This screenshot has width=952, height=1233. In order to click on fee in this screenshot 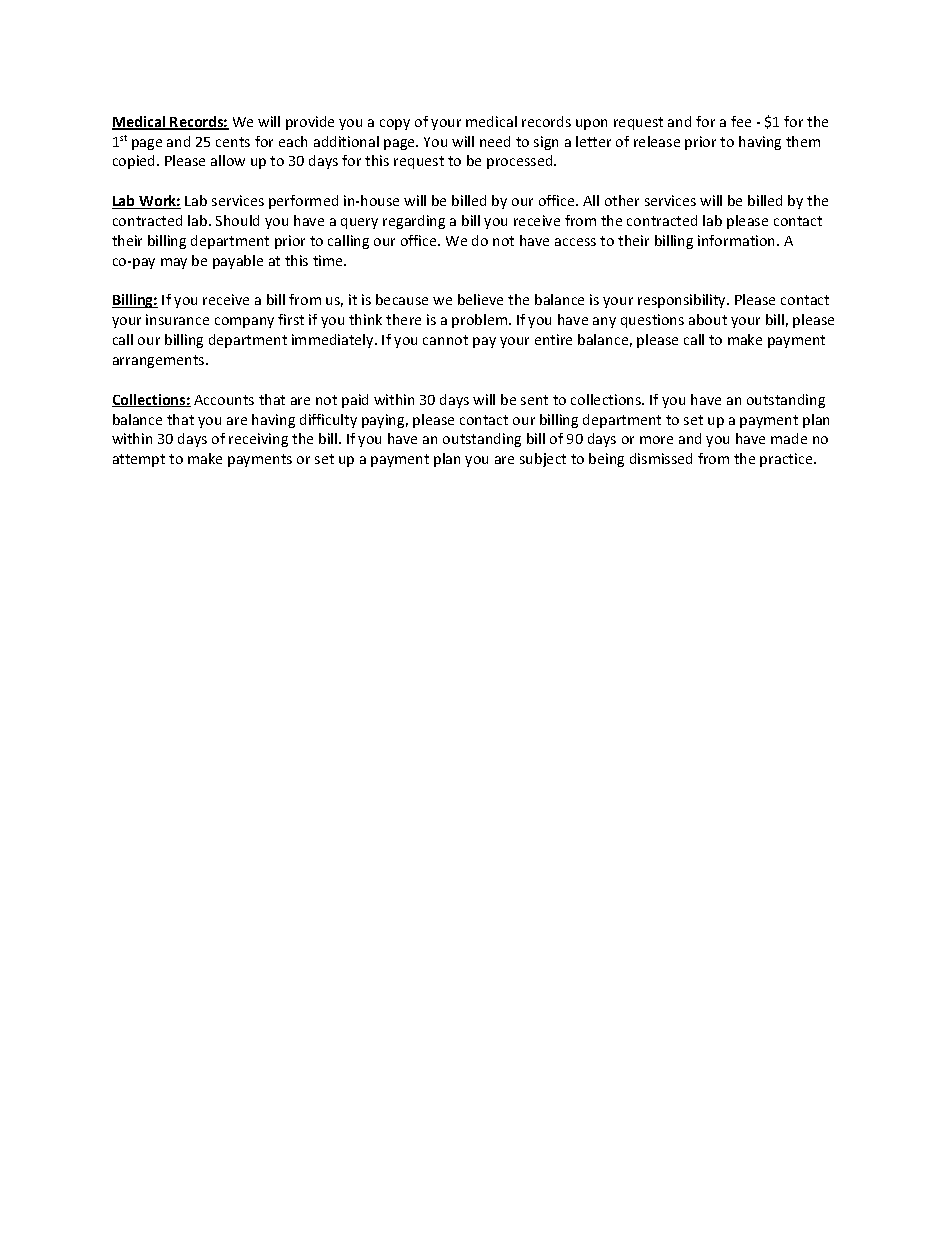, I will do `click(741, 121)`.
